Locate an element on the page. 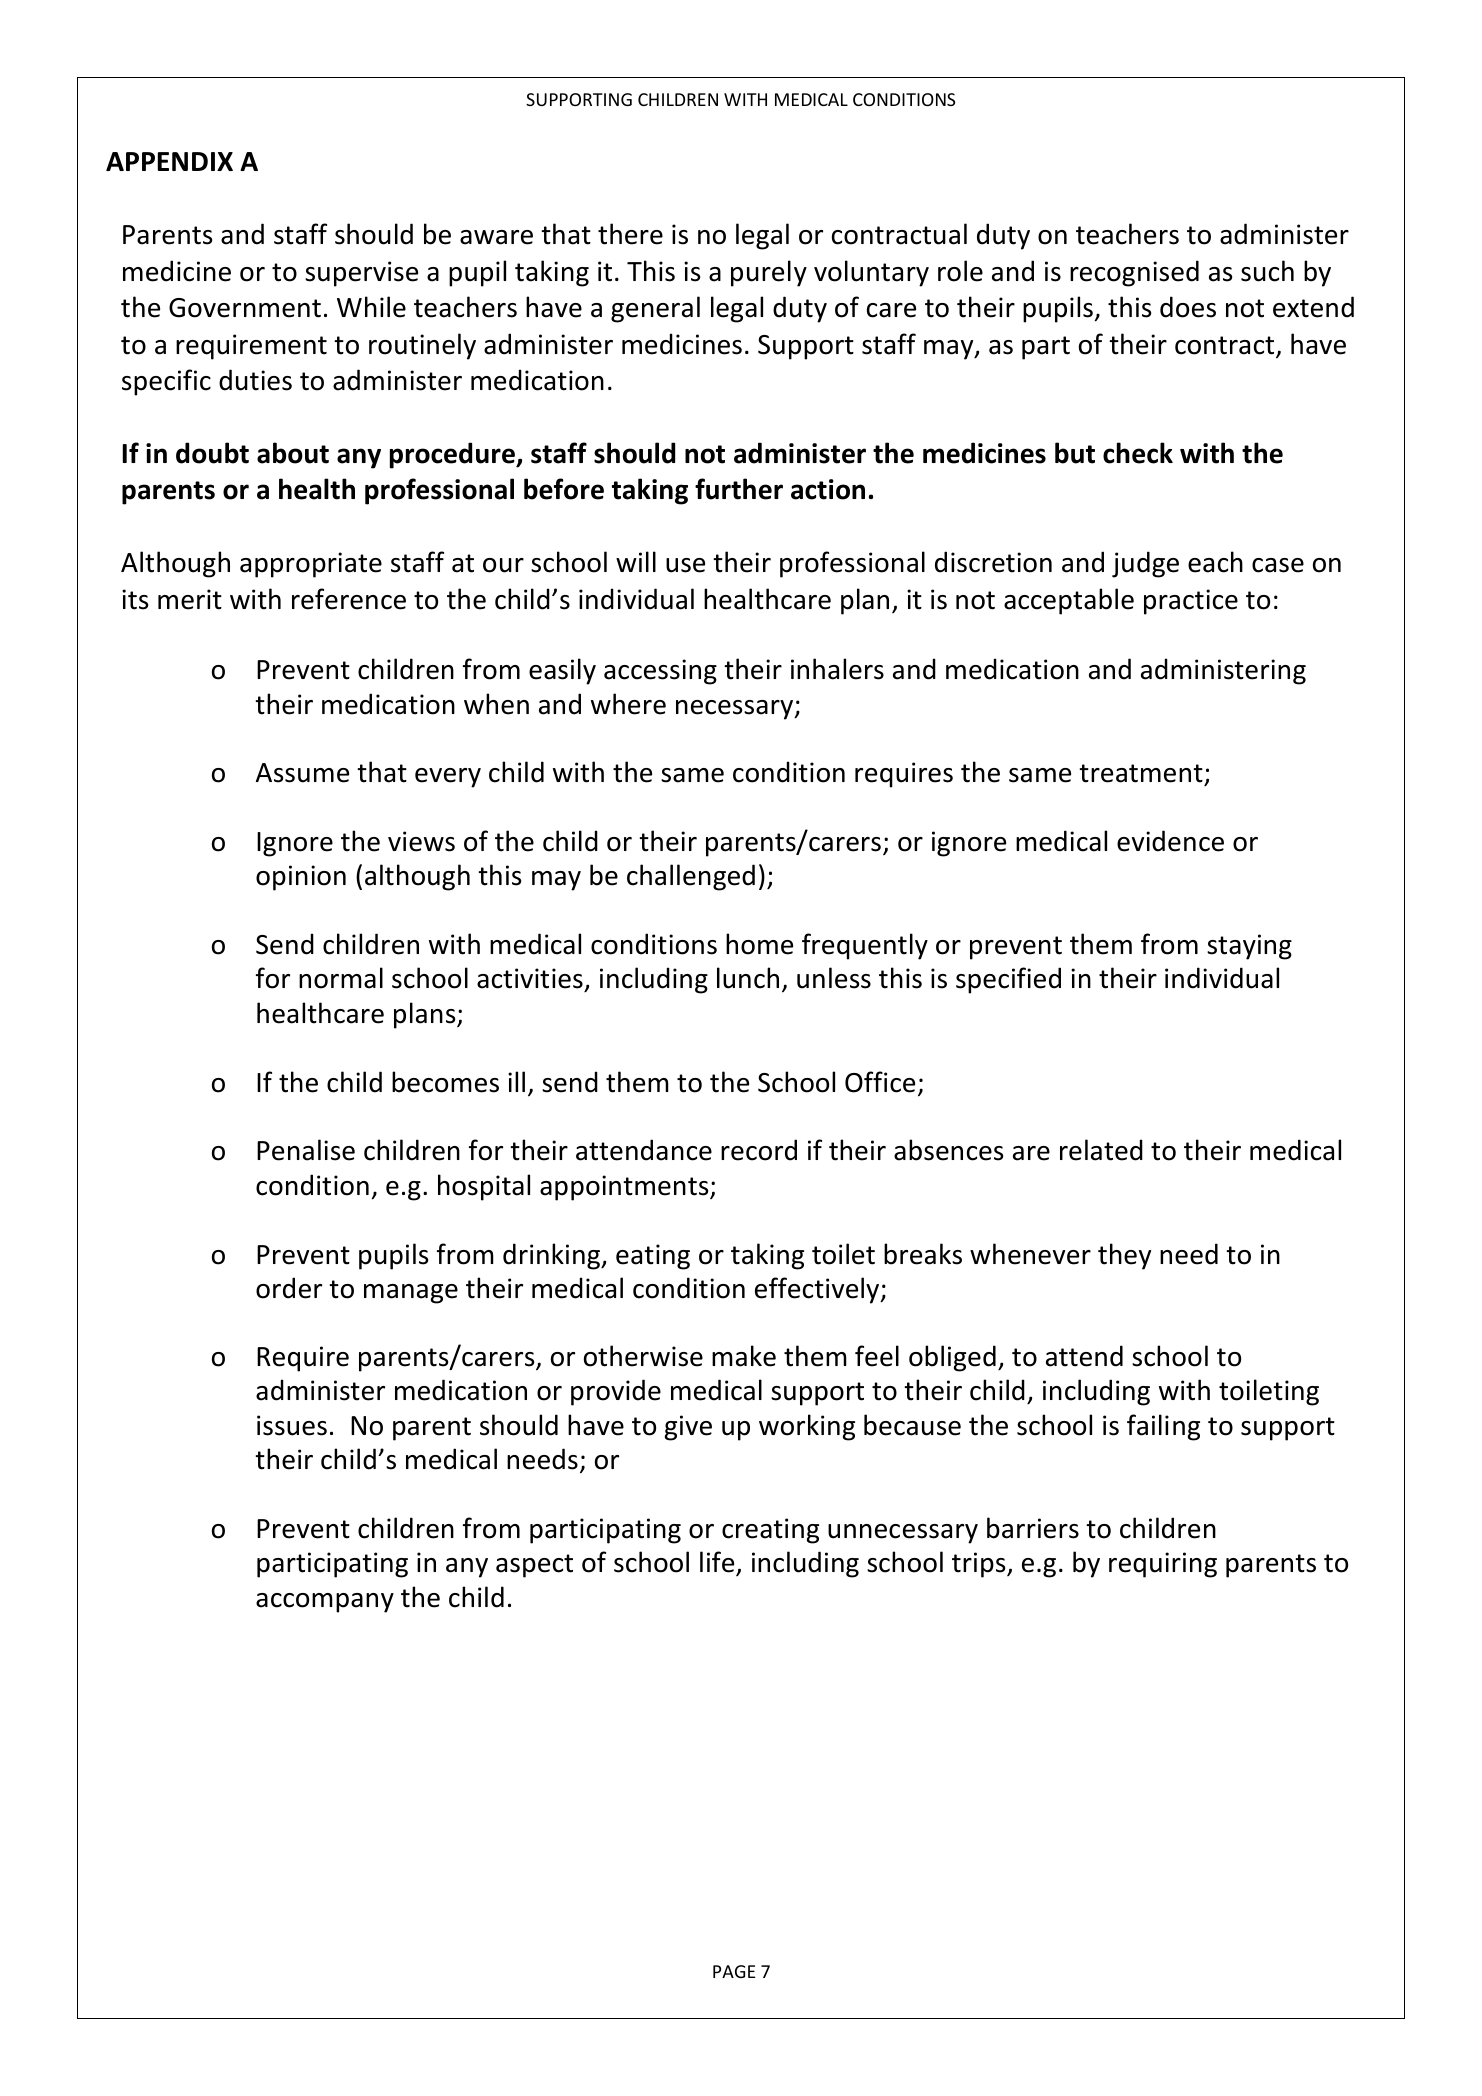  practice is located at coordinates (1191, 602).
